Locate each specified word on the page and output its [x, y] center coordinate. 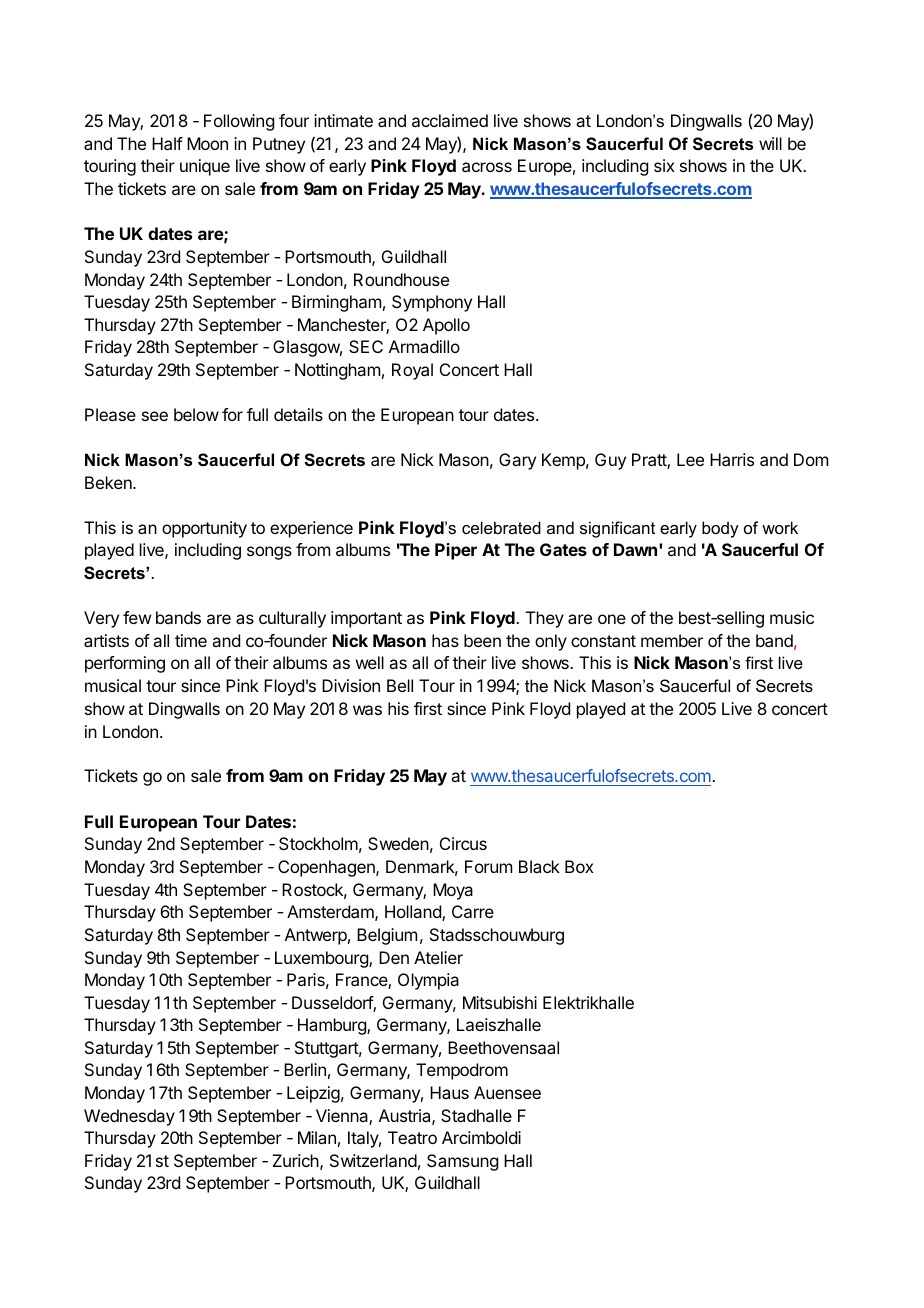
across [487, 167]
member [672, 640]
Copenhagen [327, 868]
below [196, 414]
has [445, 640]
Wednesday [129, 1117]
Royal [412, 371]
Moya [453, 891]
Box [579, 866]
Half [167, 143]
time [191, 640]
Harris [732, 459]
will [770, 143]
